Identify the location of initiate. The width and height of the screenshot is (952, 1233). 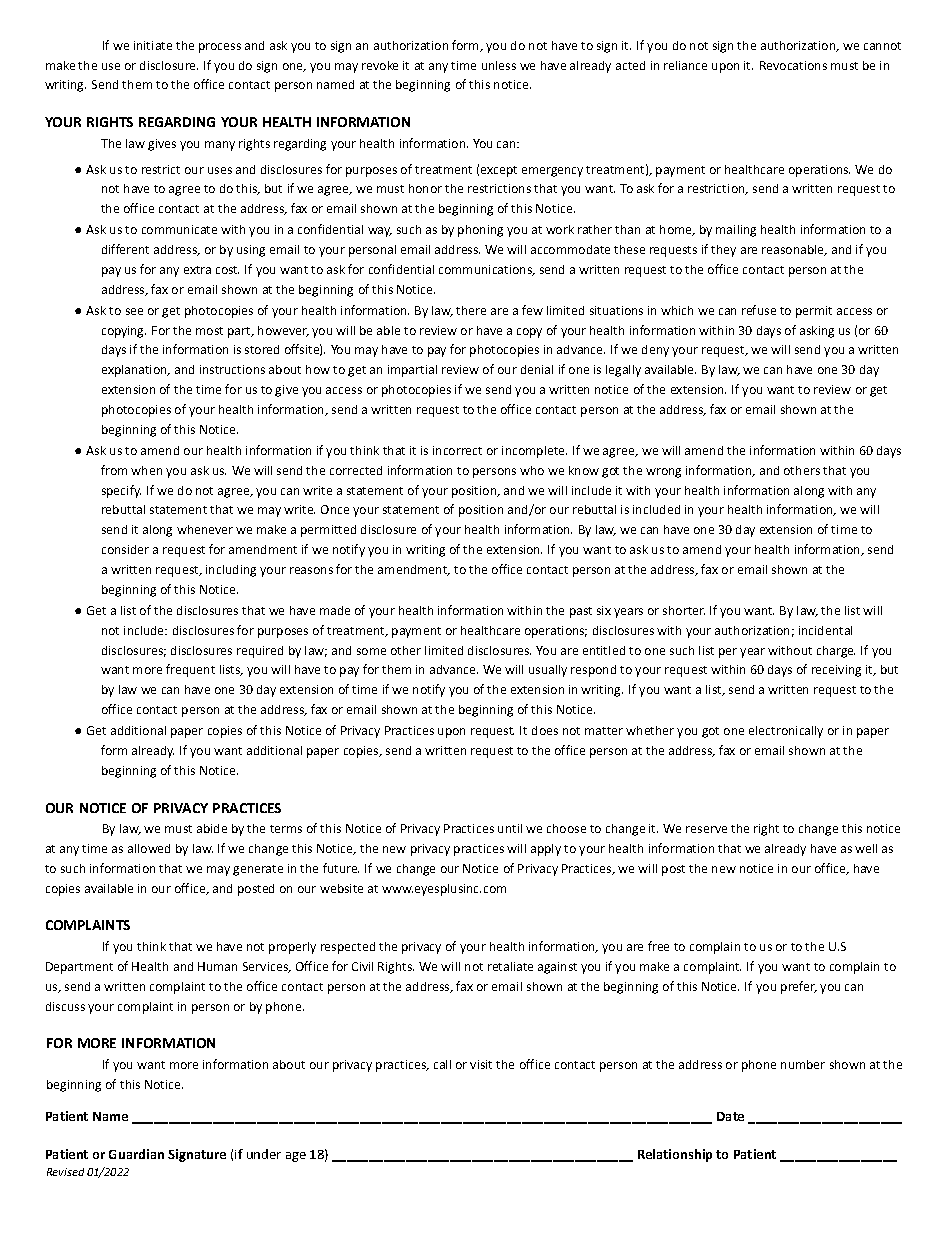
(153, 45).
